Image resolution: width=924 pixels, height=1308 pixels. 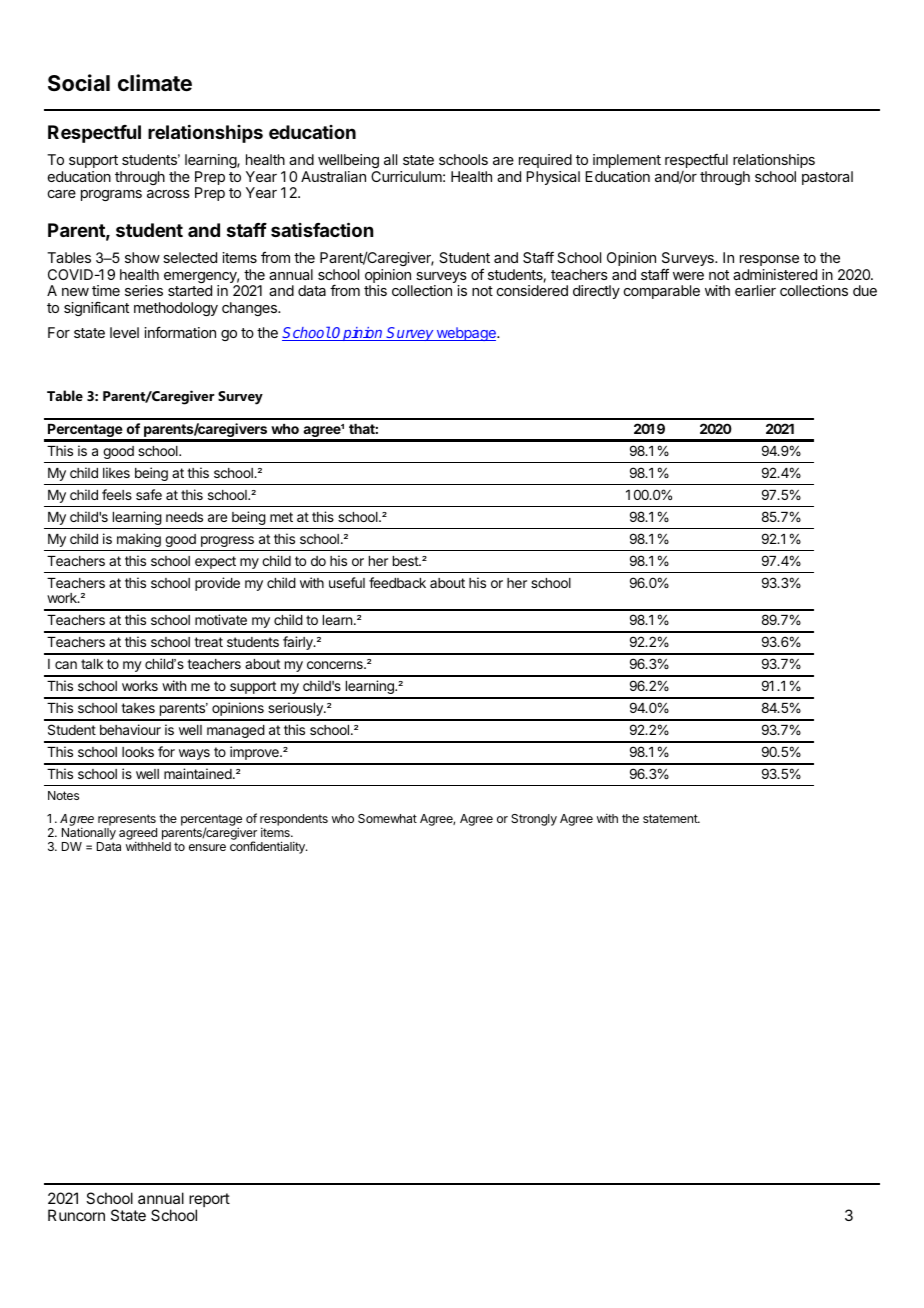 I want to click on Strongly, so click(x=534, y=820).
